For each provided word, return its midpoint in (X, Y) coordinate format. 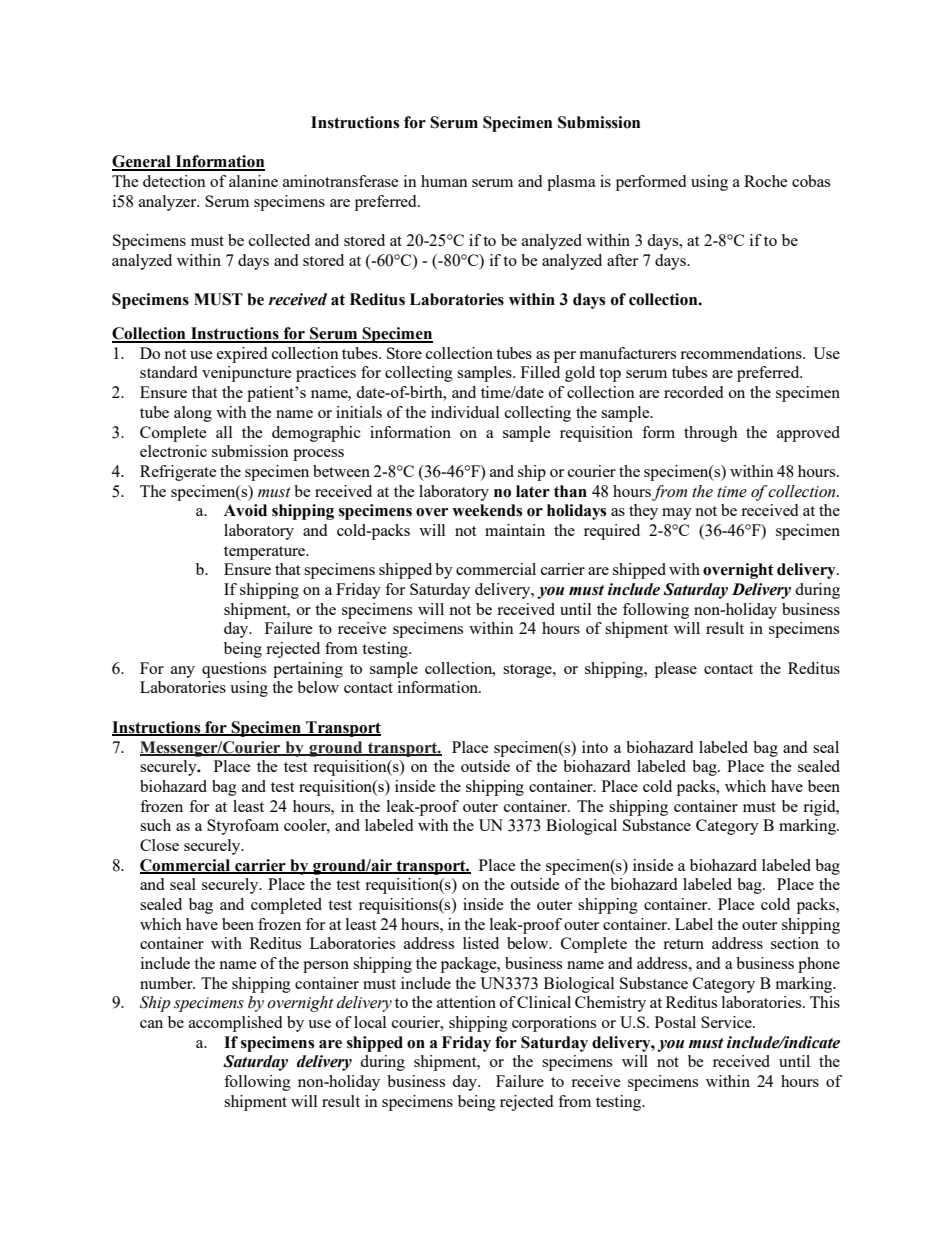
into (595, 747)
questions (234, 670)
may (677, 514)
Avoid (245, 510)
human (444, 181)
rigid (820, 808)
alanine (253, 181)
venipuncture (247, 374)
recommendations (742, 353)
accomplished (235, 1024)
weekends (487, 510)
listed (481, 943)
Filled (540, 372)
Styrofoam (243, 827)
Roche (766, 181)
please (676, 670)
